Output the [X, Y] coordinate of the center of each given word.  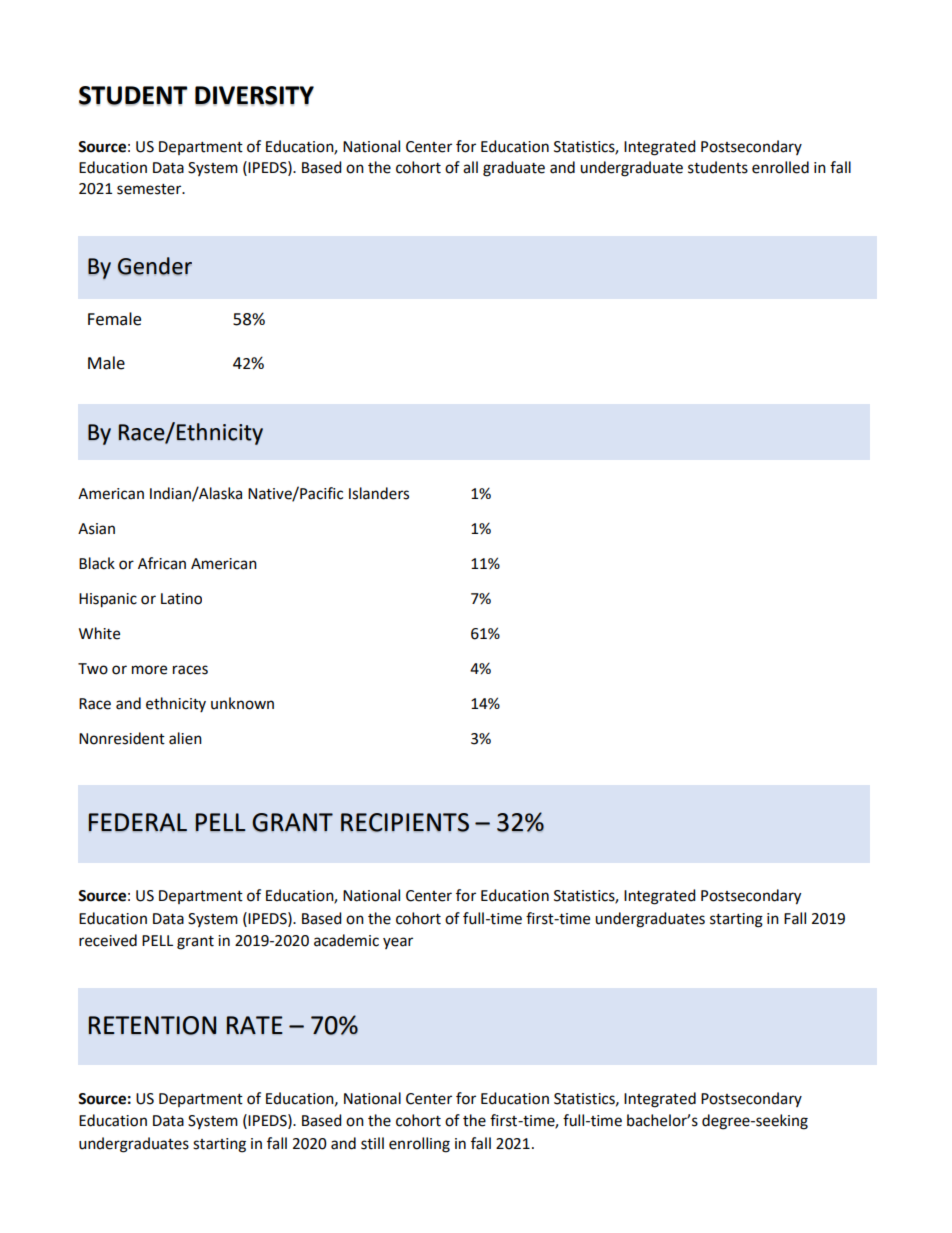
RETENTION [152, 1025]
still [372, 1143]
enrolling [419, 1145]
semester [150, 189]
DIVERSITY [254, 96]
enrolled [780, 167]
